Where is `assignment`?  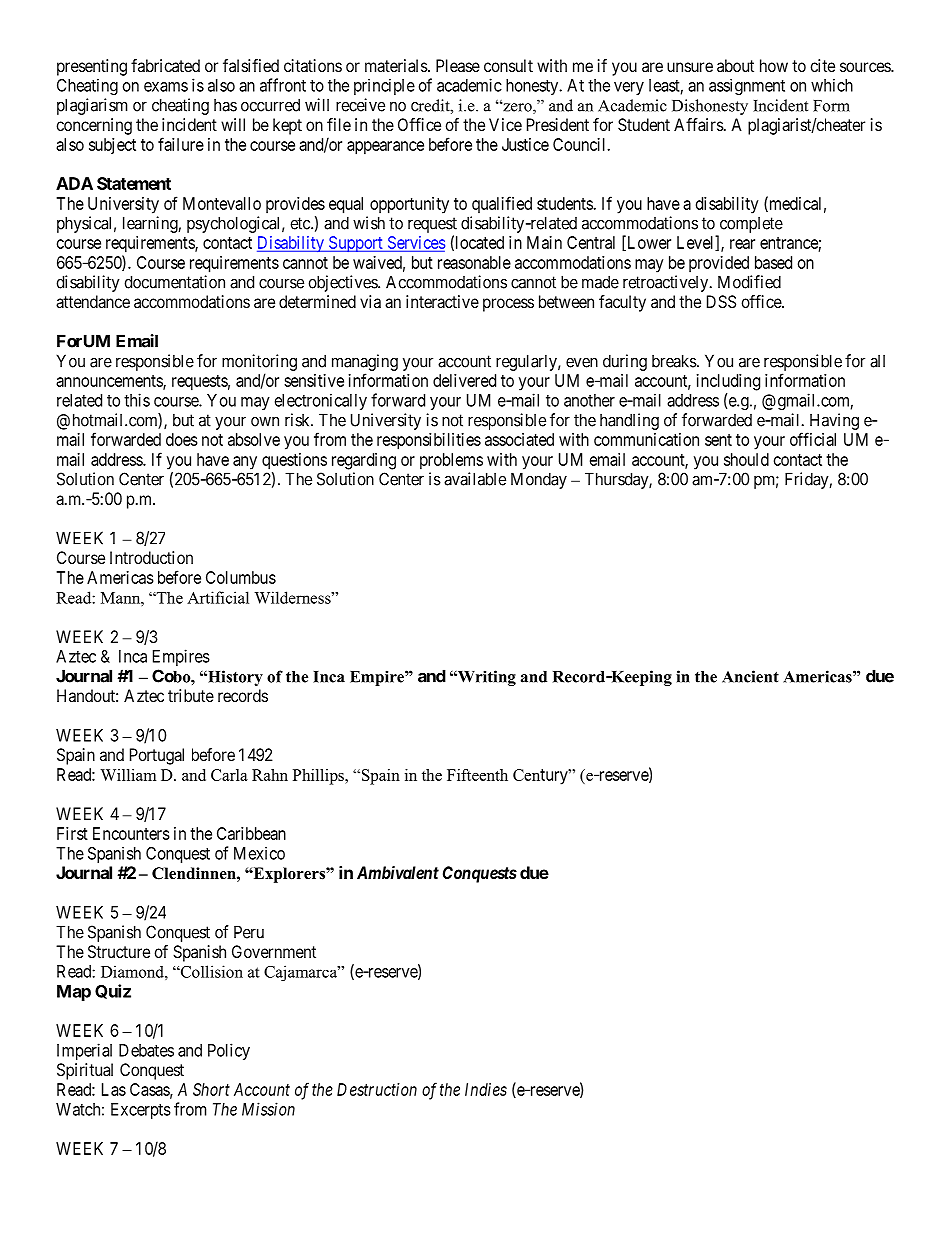 assignment is located at coordinates (747, 87).
